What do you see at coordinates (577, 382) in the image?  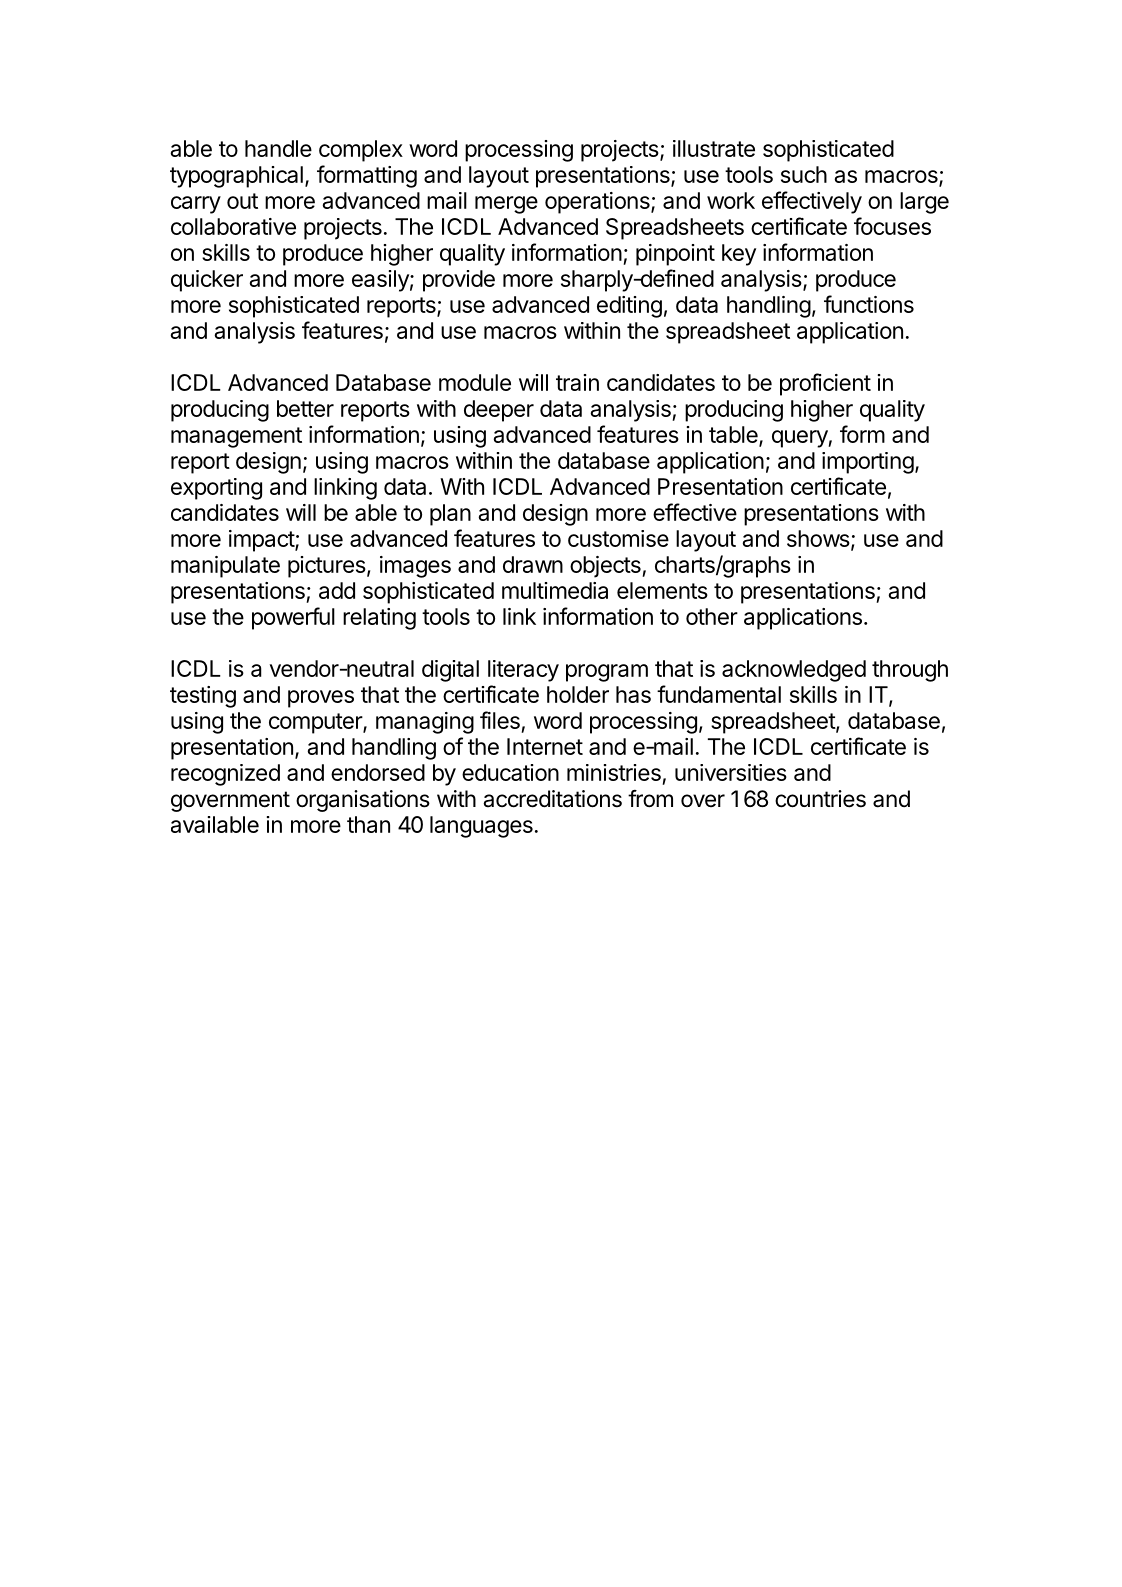 I see `train` at bounding box center [577, 382].
